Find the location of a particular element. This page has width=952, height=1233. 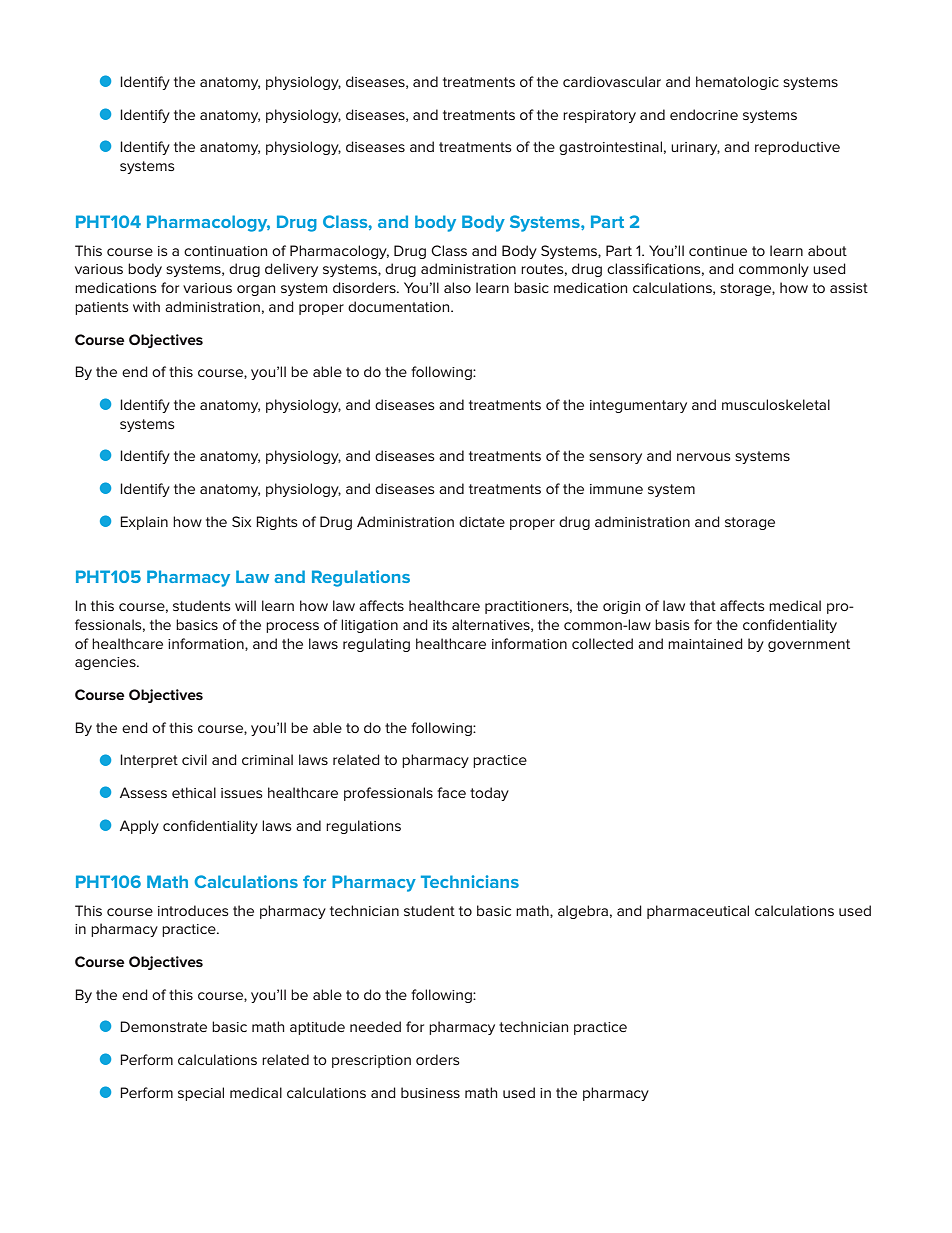

continuation is located at coordinates (225, 251).
